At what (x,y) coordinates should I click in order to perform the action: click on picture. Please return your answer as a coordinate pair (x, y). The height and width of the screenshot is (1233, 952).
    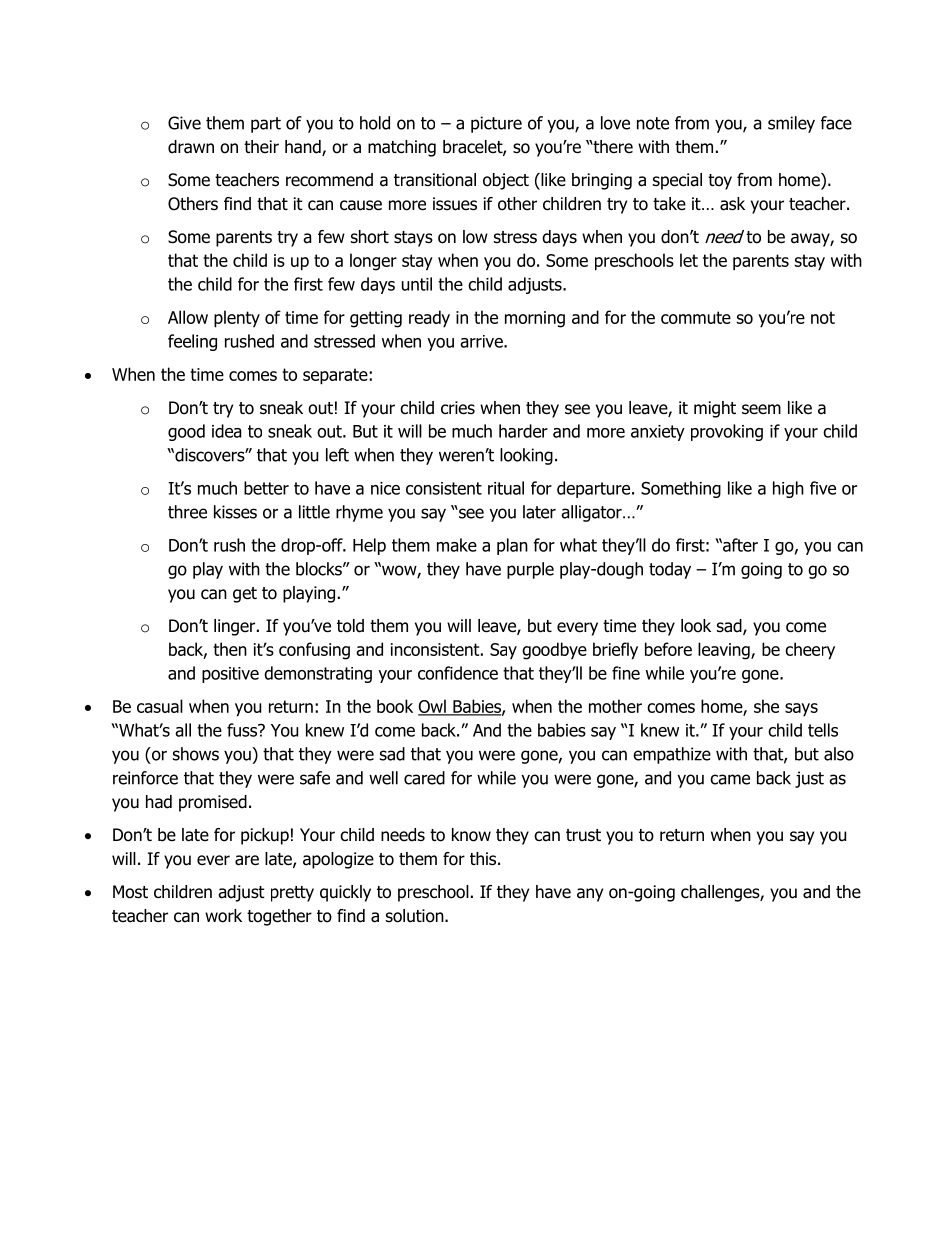
    Looking at the image, I should click on (496, 124).
